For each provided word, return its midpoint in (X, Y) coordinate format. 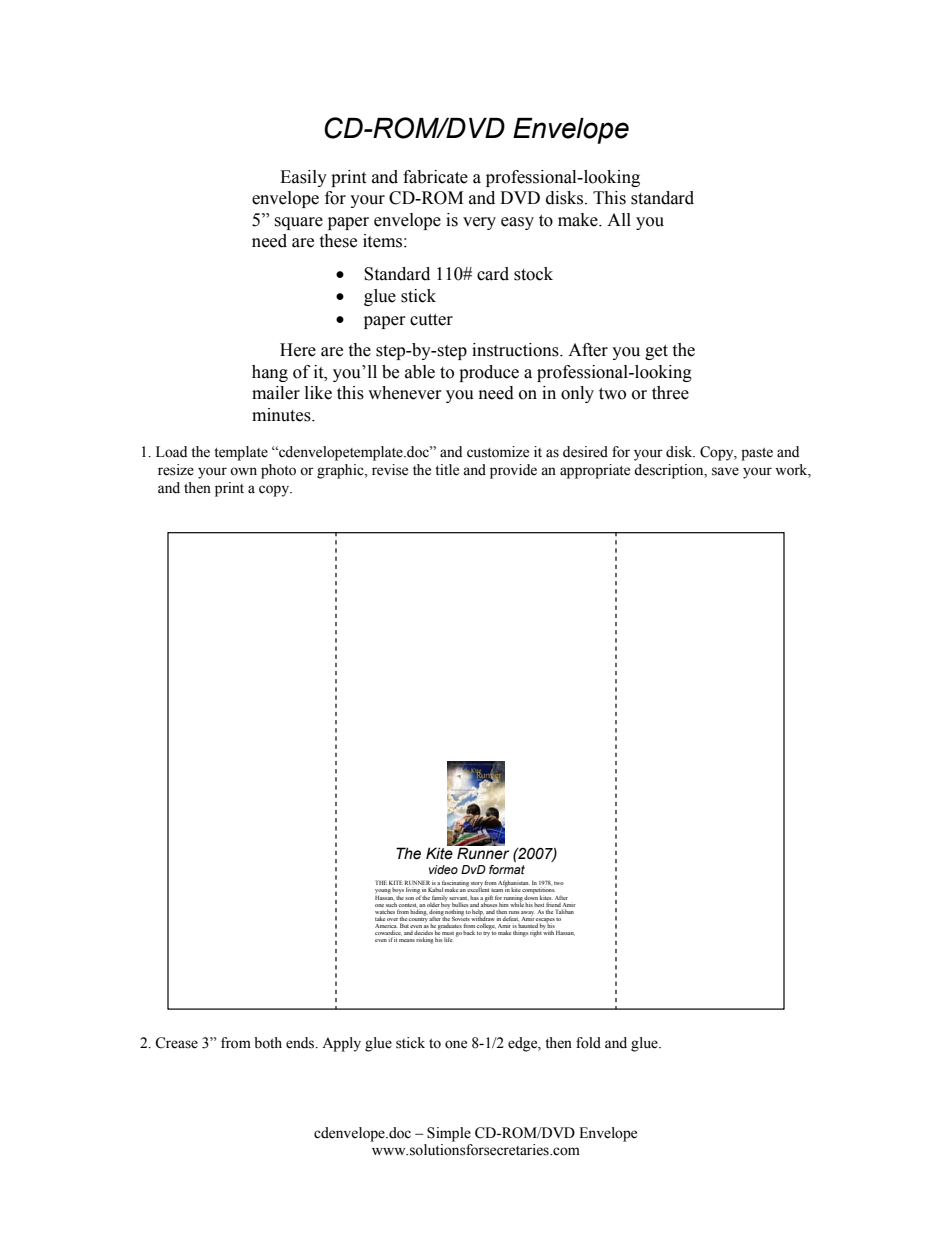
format (507, 869)
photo (278, 471)
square (298, 223)
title (447, 470)
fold (588, 1043)
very (479, 223)
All (619, 219)
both (268, 1043)
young (383, 892)
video (443, 869)
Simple (449, 1134)
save (725, 471)
